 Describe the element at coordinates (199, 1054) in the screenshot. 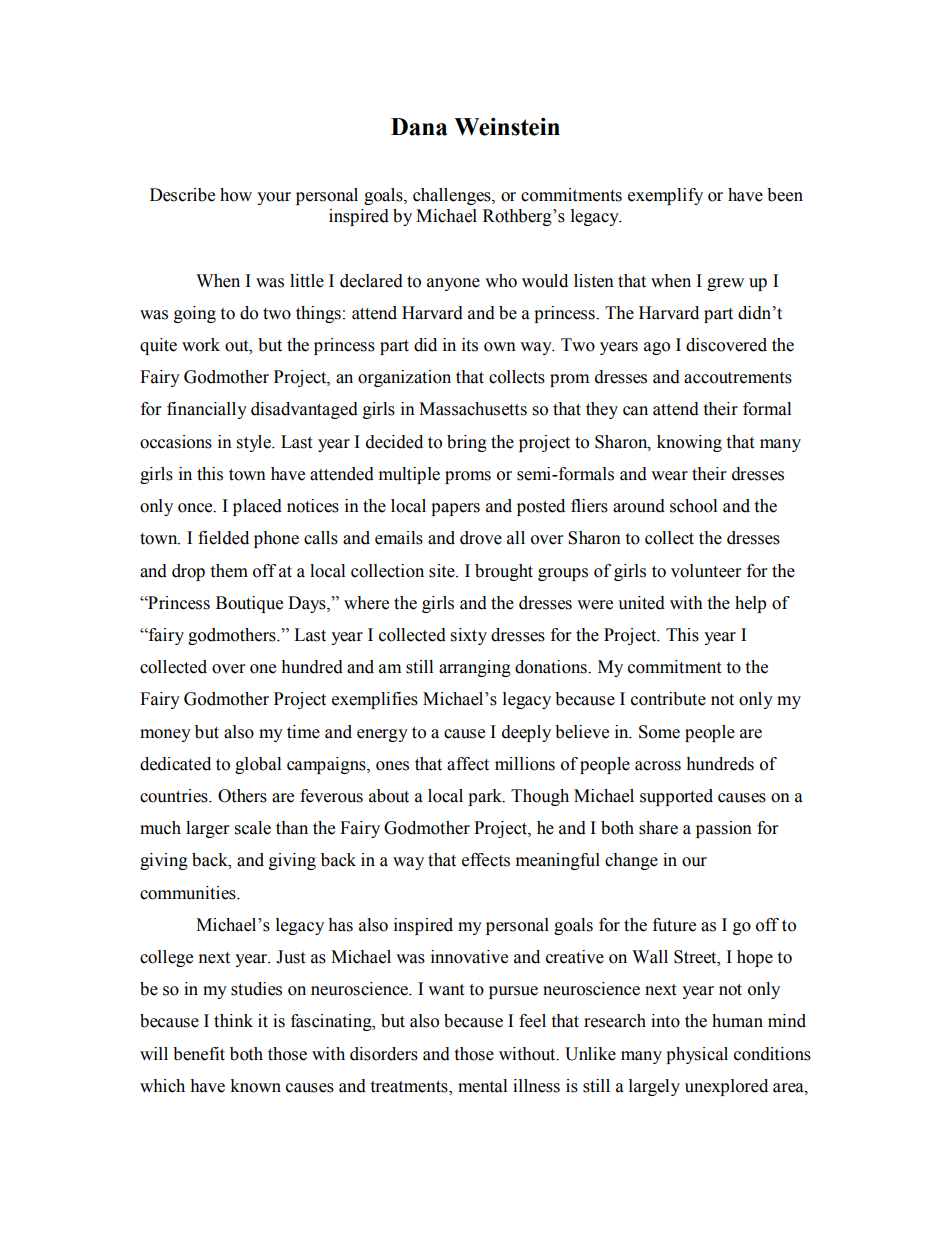

I see `benefit` at that location.
